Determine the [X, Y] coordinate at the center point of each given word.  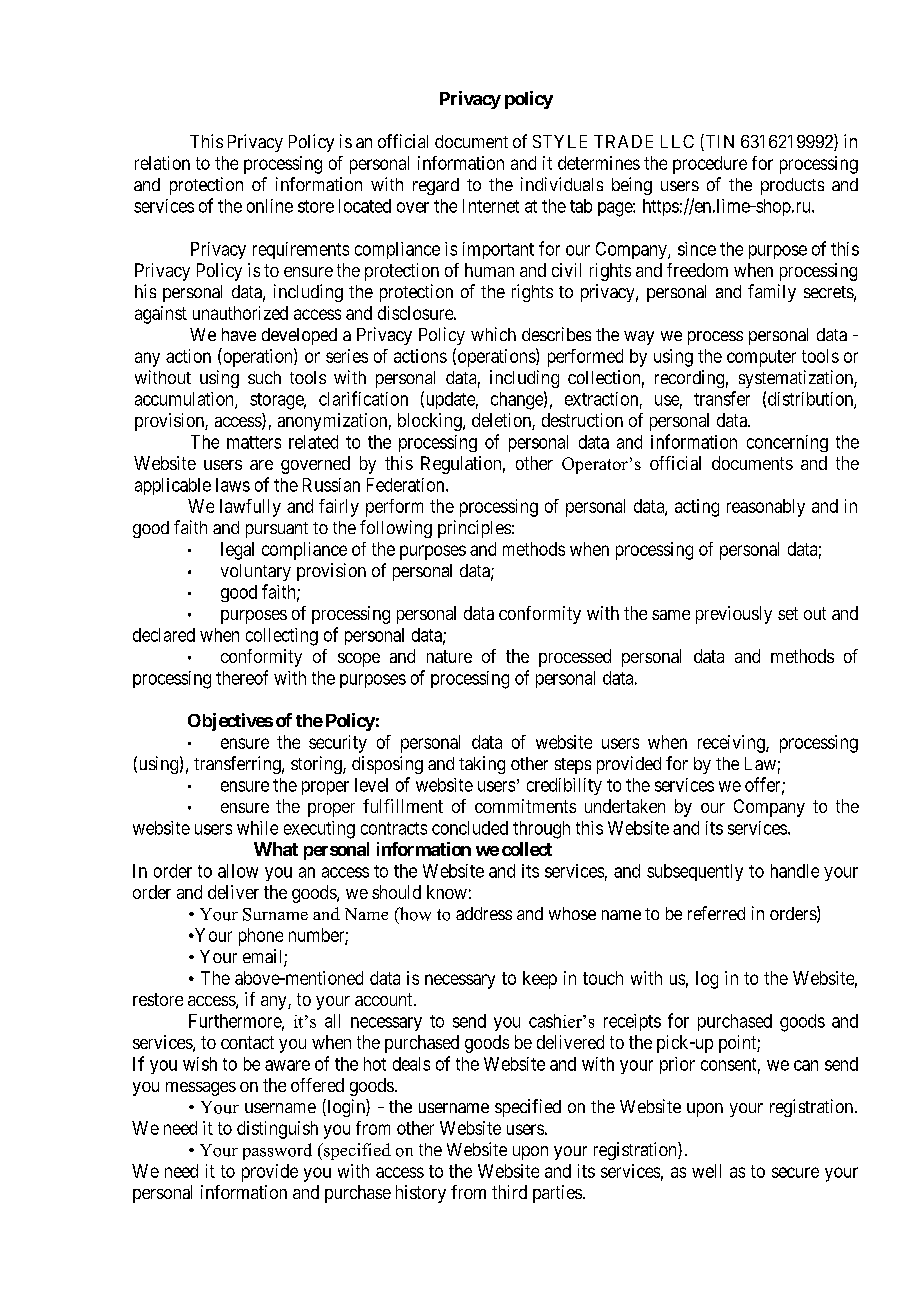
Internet [491, 206]
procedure [710, 165]
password [277, 1151]
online [270, 206]
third [509, 1192]
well [706, 1171]
